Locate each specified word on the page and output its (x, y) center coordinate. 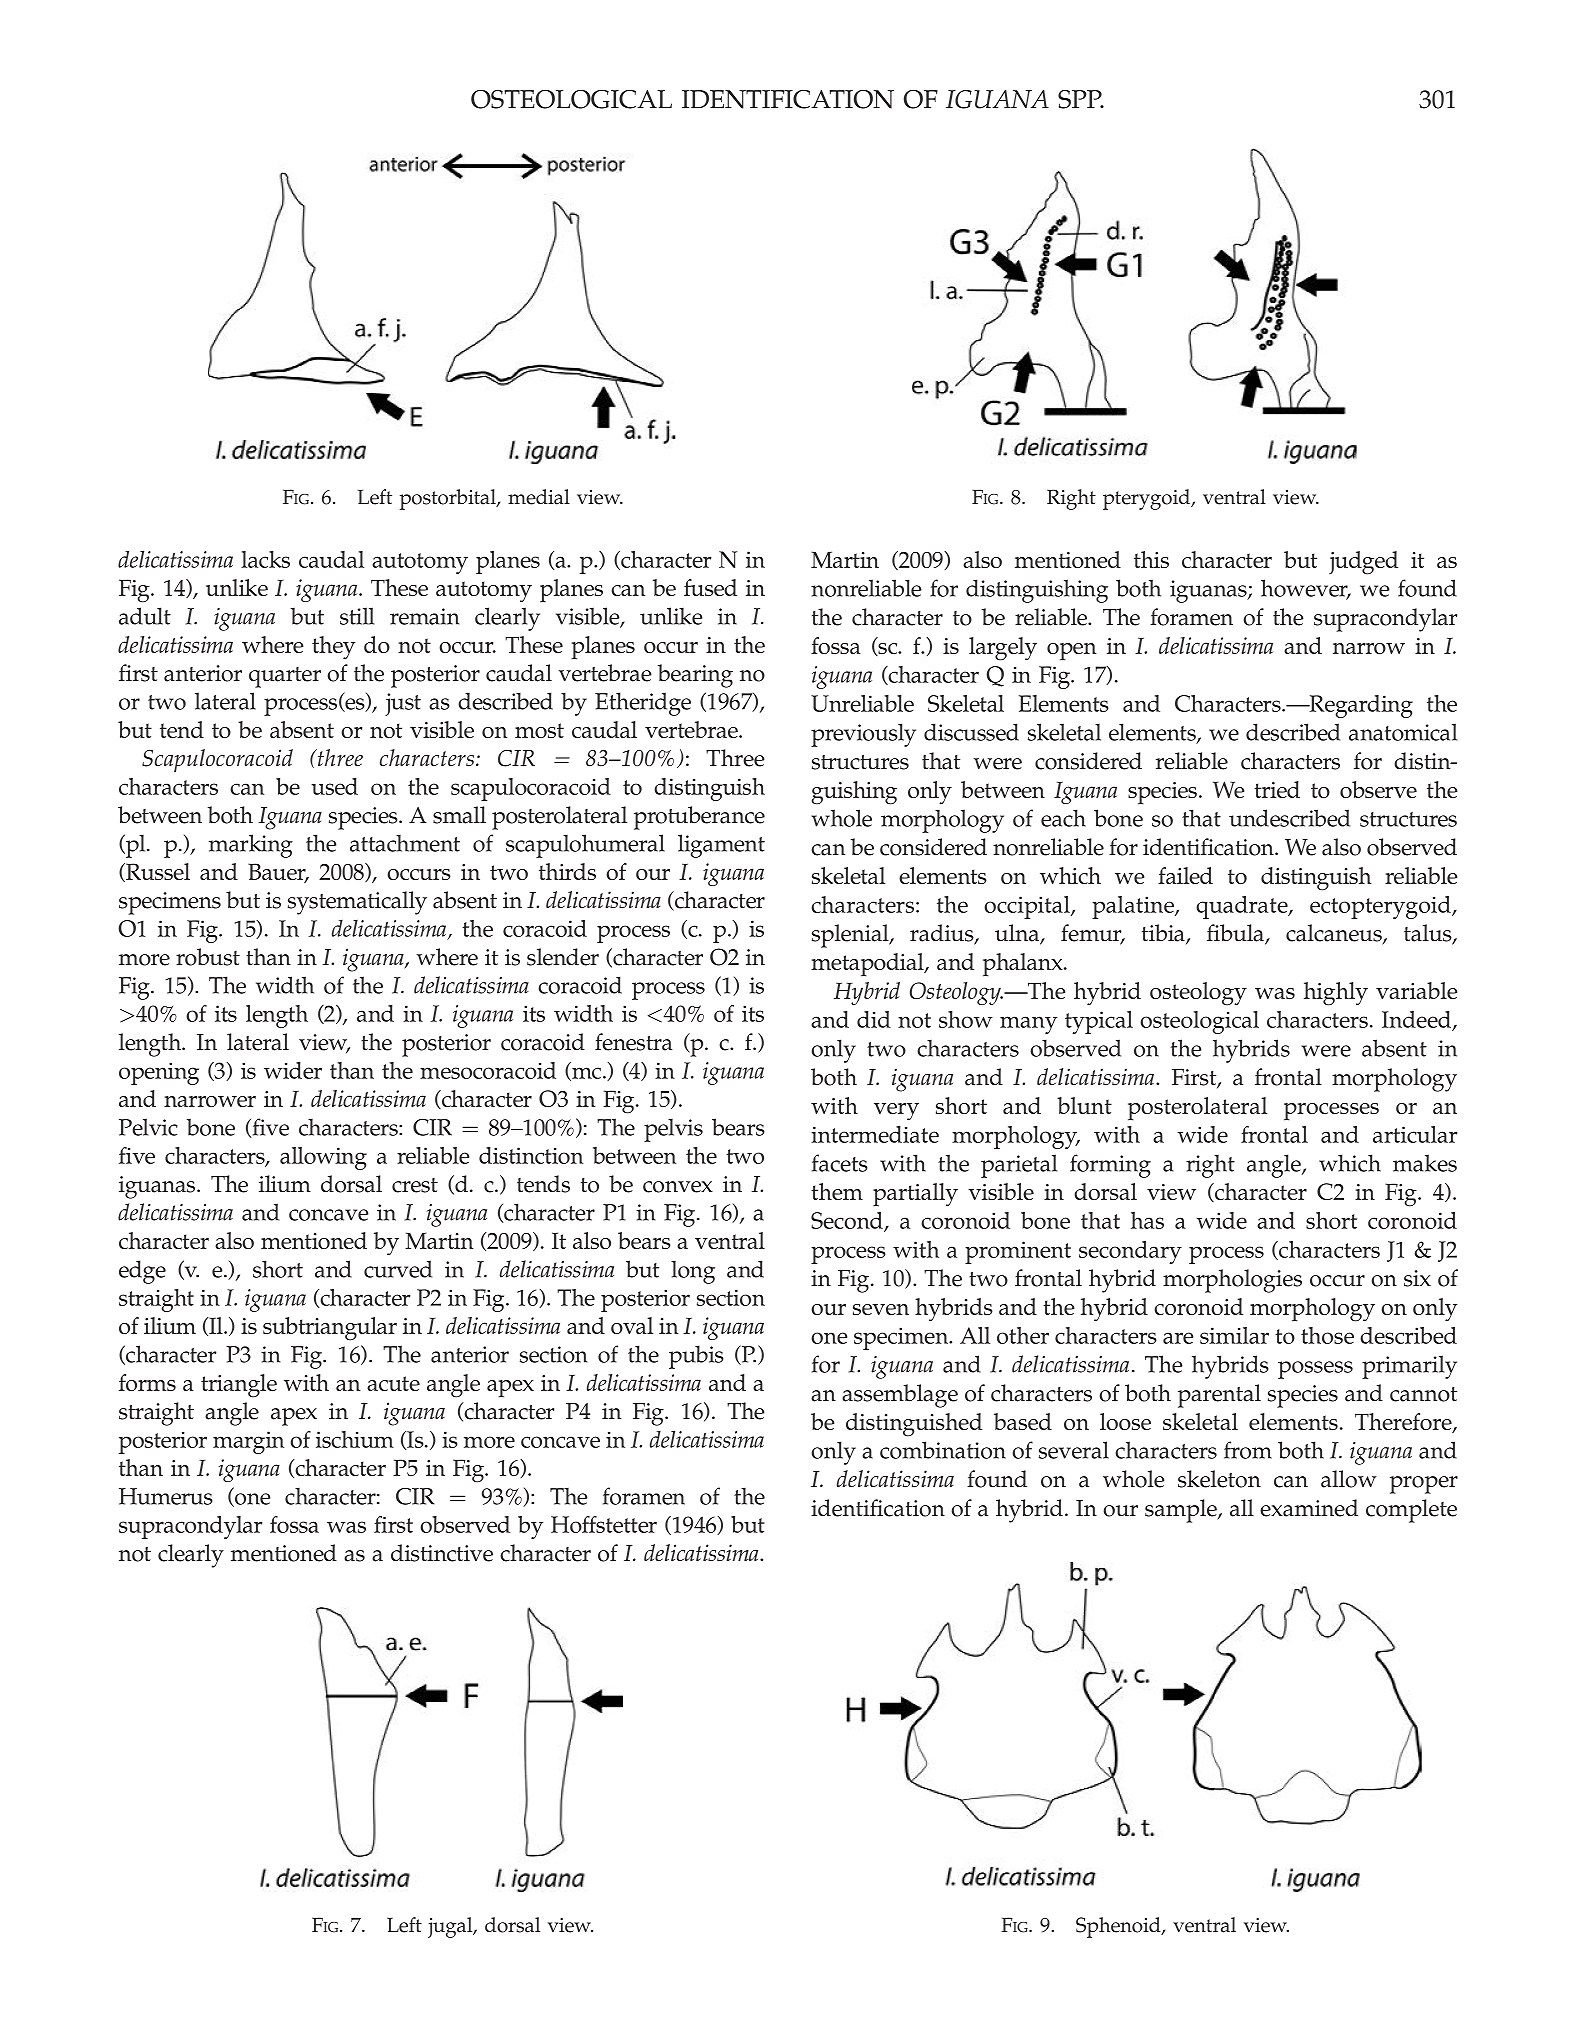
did (874, 1019)
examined (1309, 1508)
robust (208, 957)
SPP (1081, 99)
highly (1336, 994)
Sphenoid (1119, 1927)
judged (1363, 563)
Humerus (166, 1496)
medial (539, 497)
